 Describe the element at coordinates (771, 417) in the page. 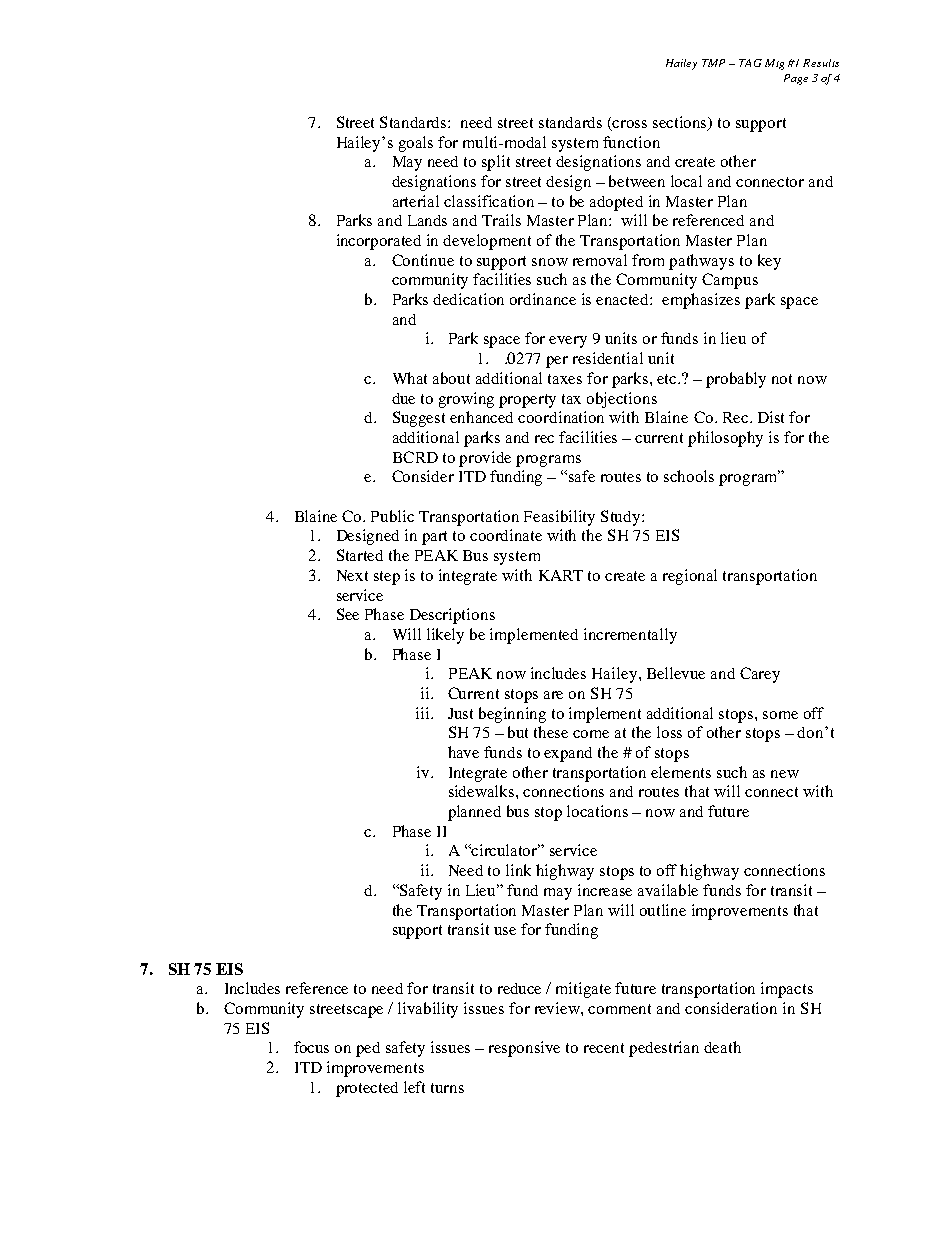

I see `Dist` at that location.
